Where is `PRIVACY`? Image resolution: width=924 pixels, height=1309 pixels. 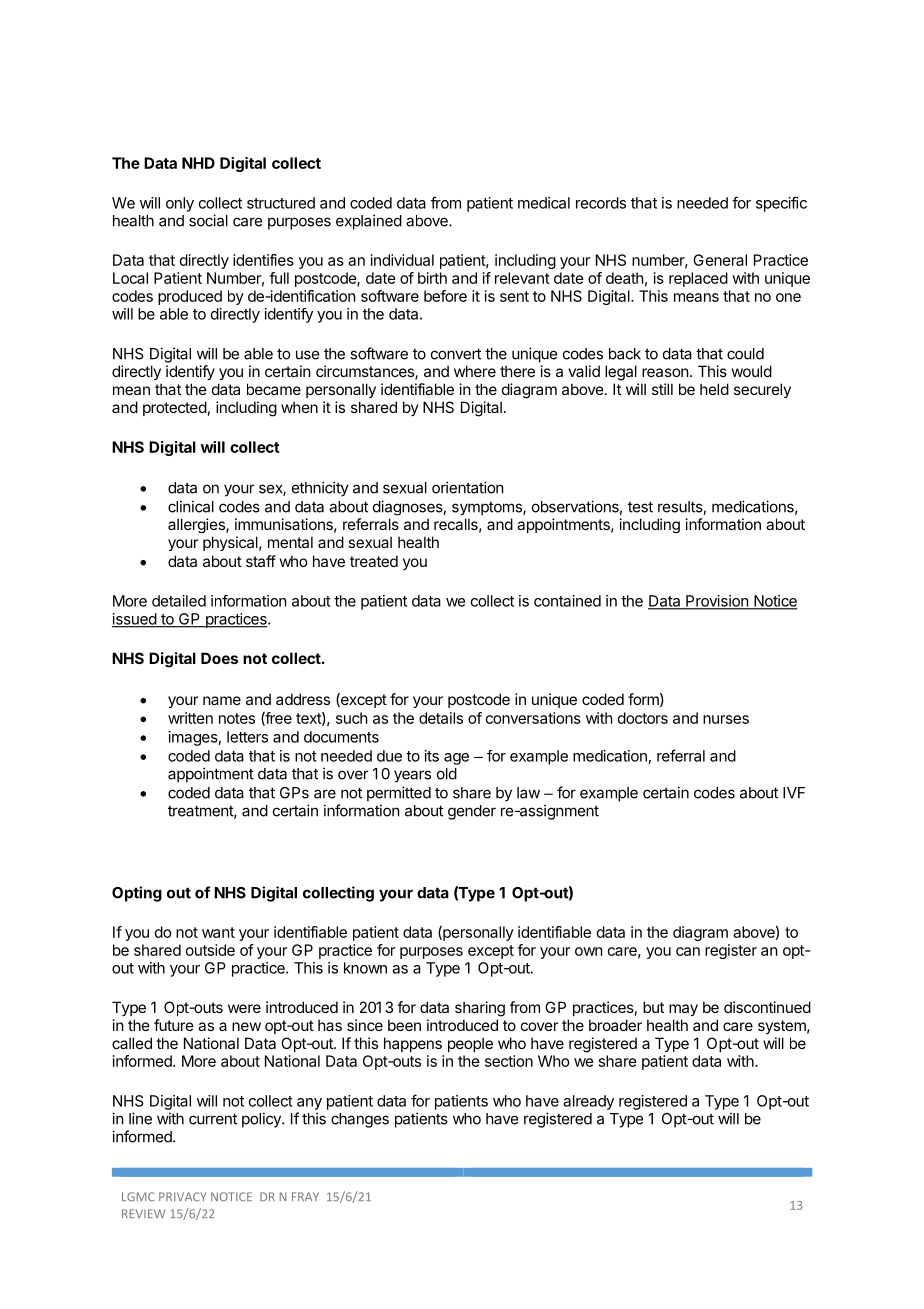
PRIVACY is located at coordinates (182, 1196).
